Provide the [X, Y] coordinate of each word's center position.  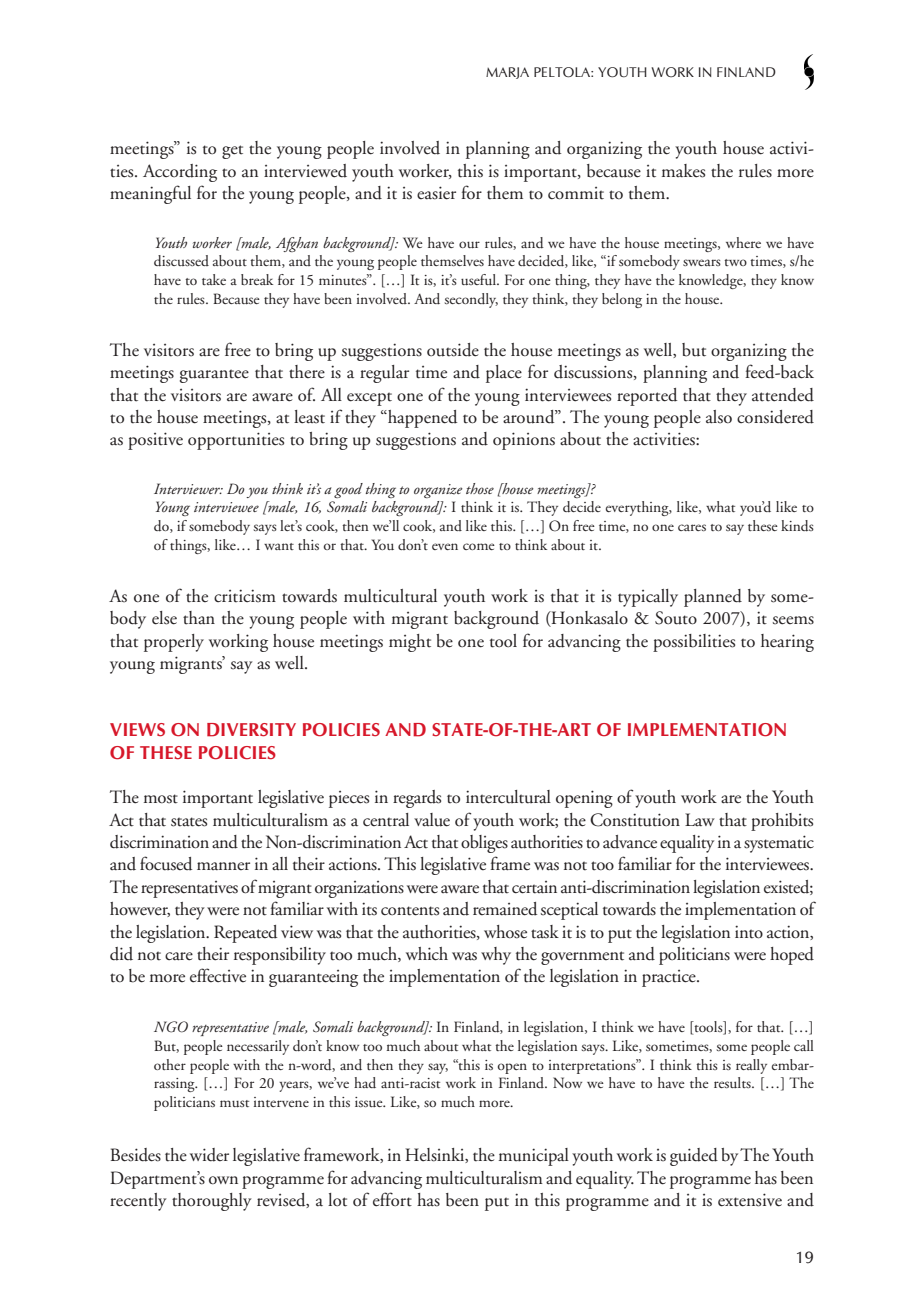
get [232, 152]
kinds [797, 526]
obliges [484, 844]
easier [436, 193]
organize [438, 491]
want [279, 546]
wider [209, 1155]
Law [700, 819]
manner [223, 866]
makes [683, 171]
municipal [534, 1157]
